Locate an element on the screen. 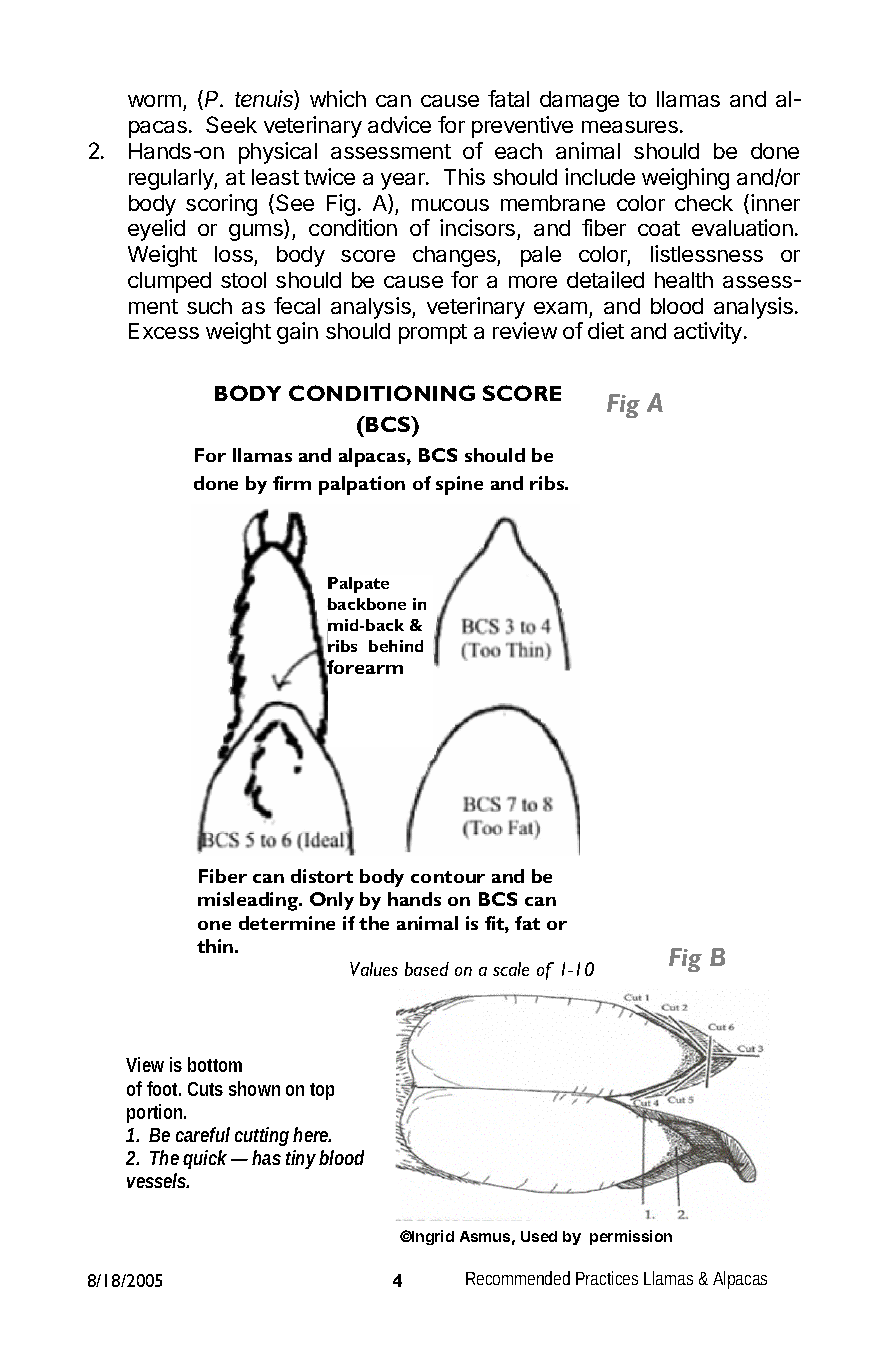 Image resolution: width=887 pixels, height=1372 pixels. quick is located at coordinates (205, 1159).
